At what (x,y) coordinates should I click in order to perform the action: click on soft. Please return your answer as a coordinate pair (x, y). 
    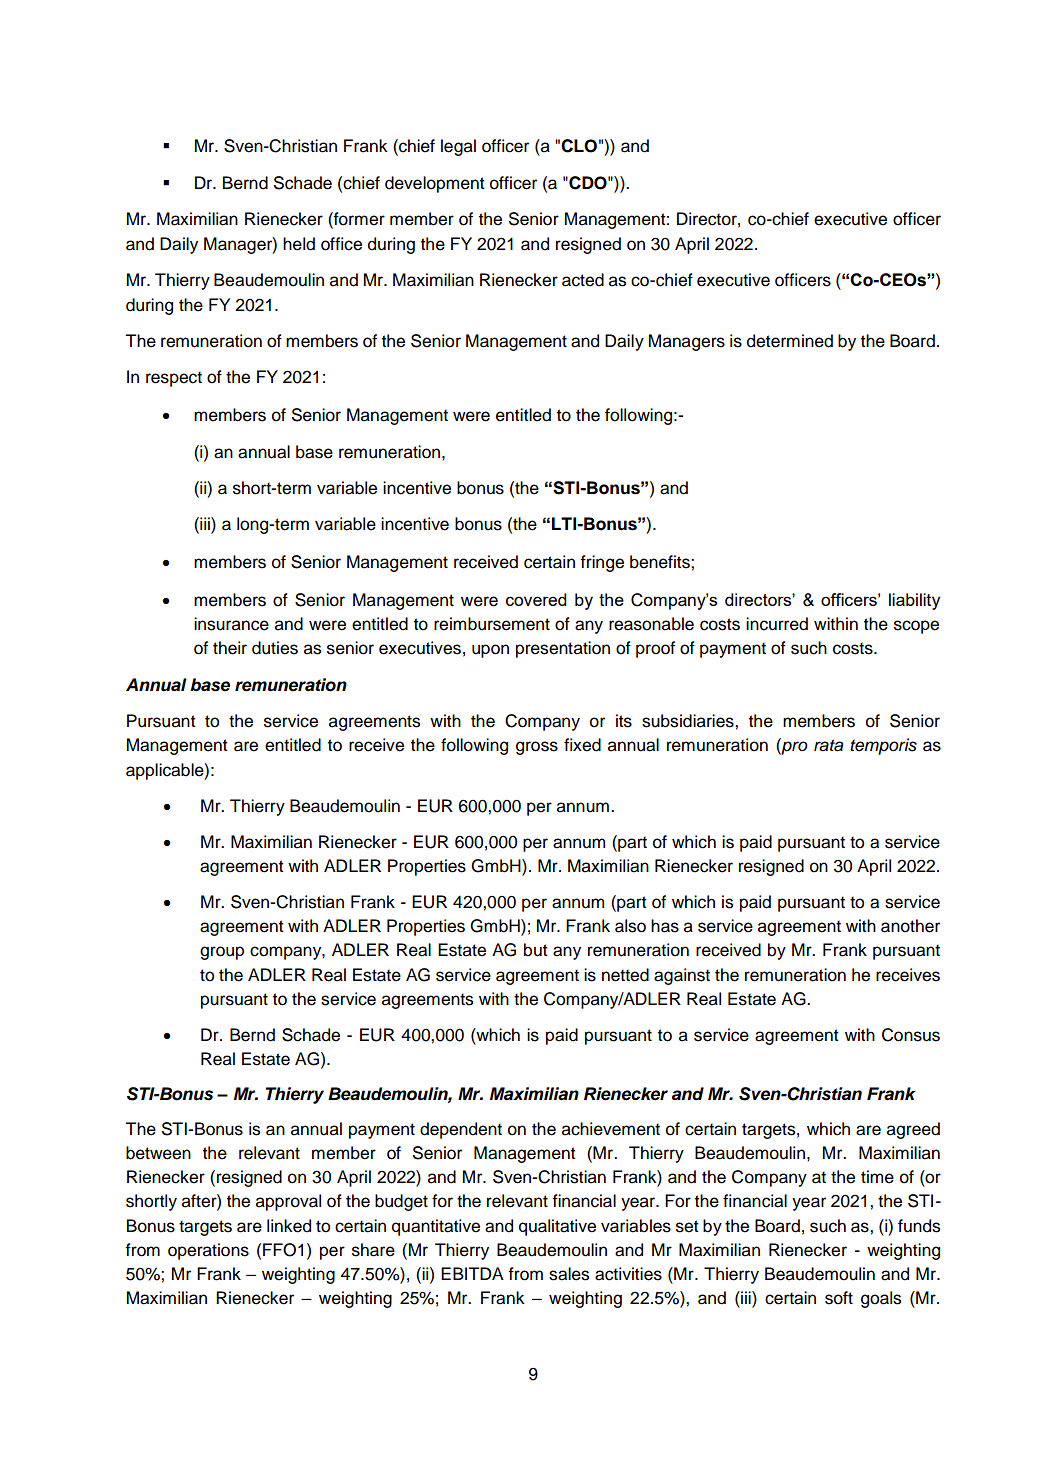
    Looking at the image, I should click on (839, 1298).
